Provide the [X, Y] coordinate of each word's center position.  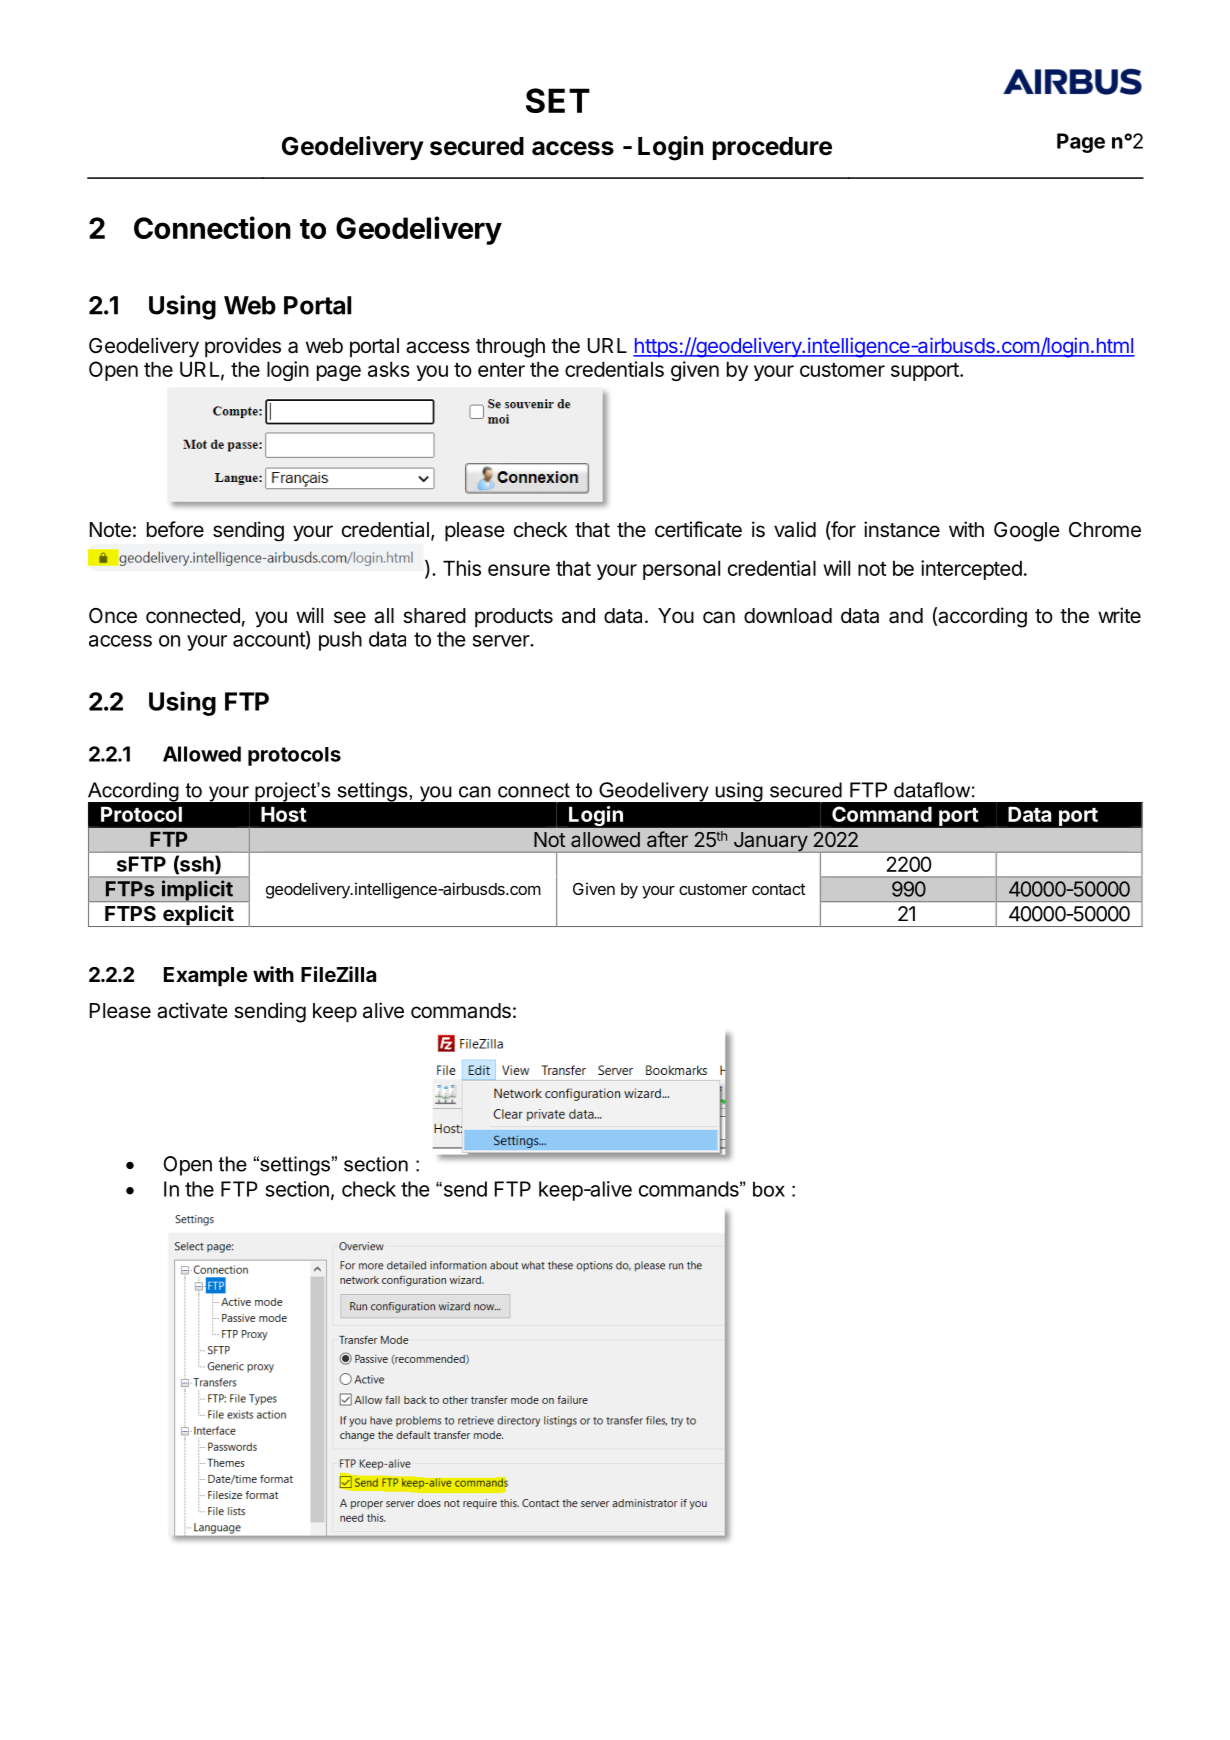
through [510, 348]
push [340, 641]
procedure [772, 148]
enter [501, 370]
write [1119, 615]
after [667, 839]
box [769, 1189]
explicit [197, 916]
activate [192, 1010]
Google [1027, 532]
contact [779, 889]
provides [243, 347]
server [502, 641]
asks [389, 369]
